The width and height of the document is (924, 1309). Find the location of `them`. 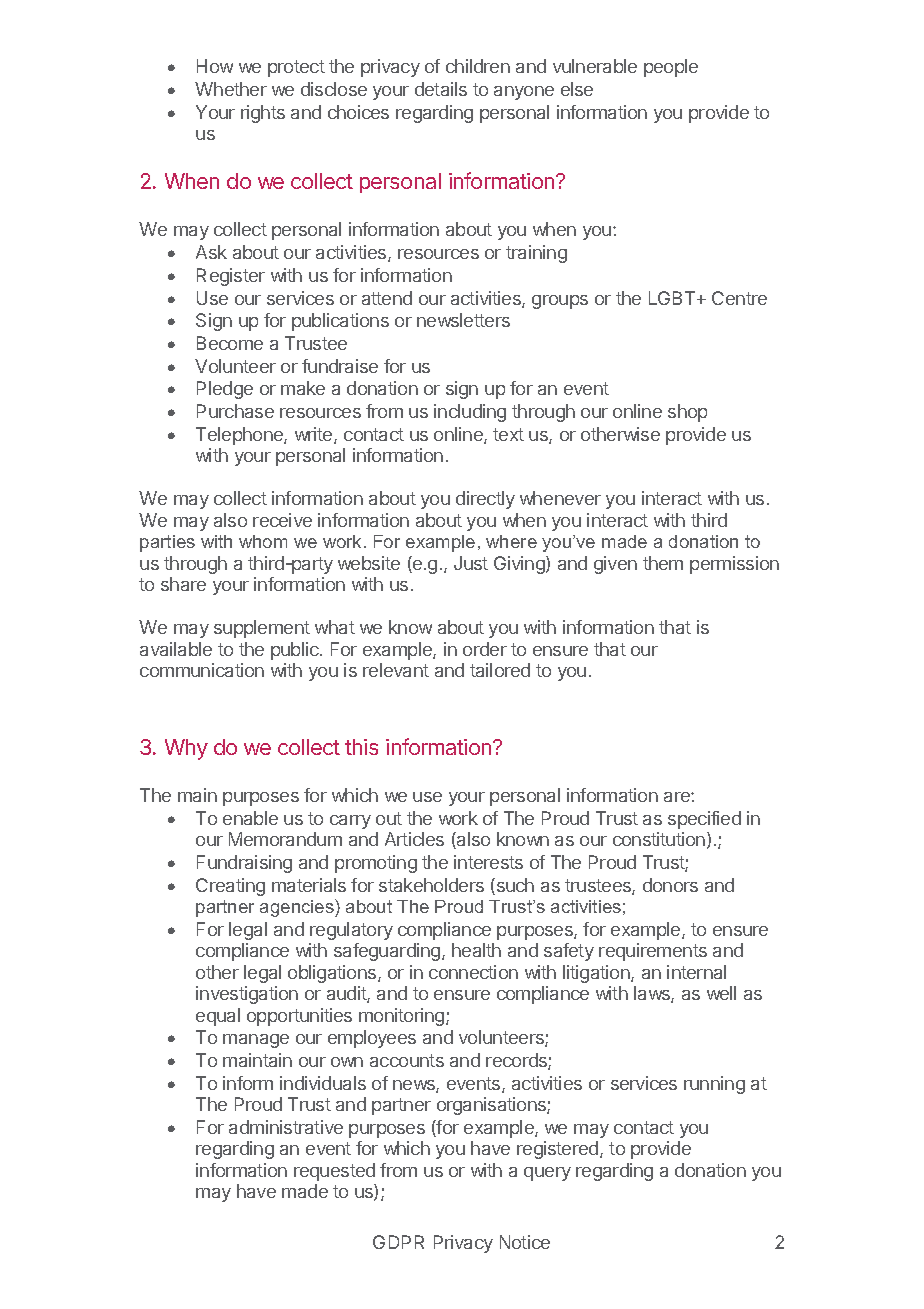

them is located at coordinates (663, 563).
